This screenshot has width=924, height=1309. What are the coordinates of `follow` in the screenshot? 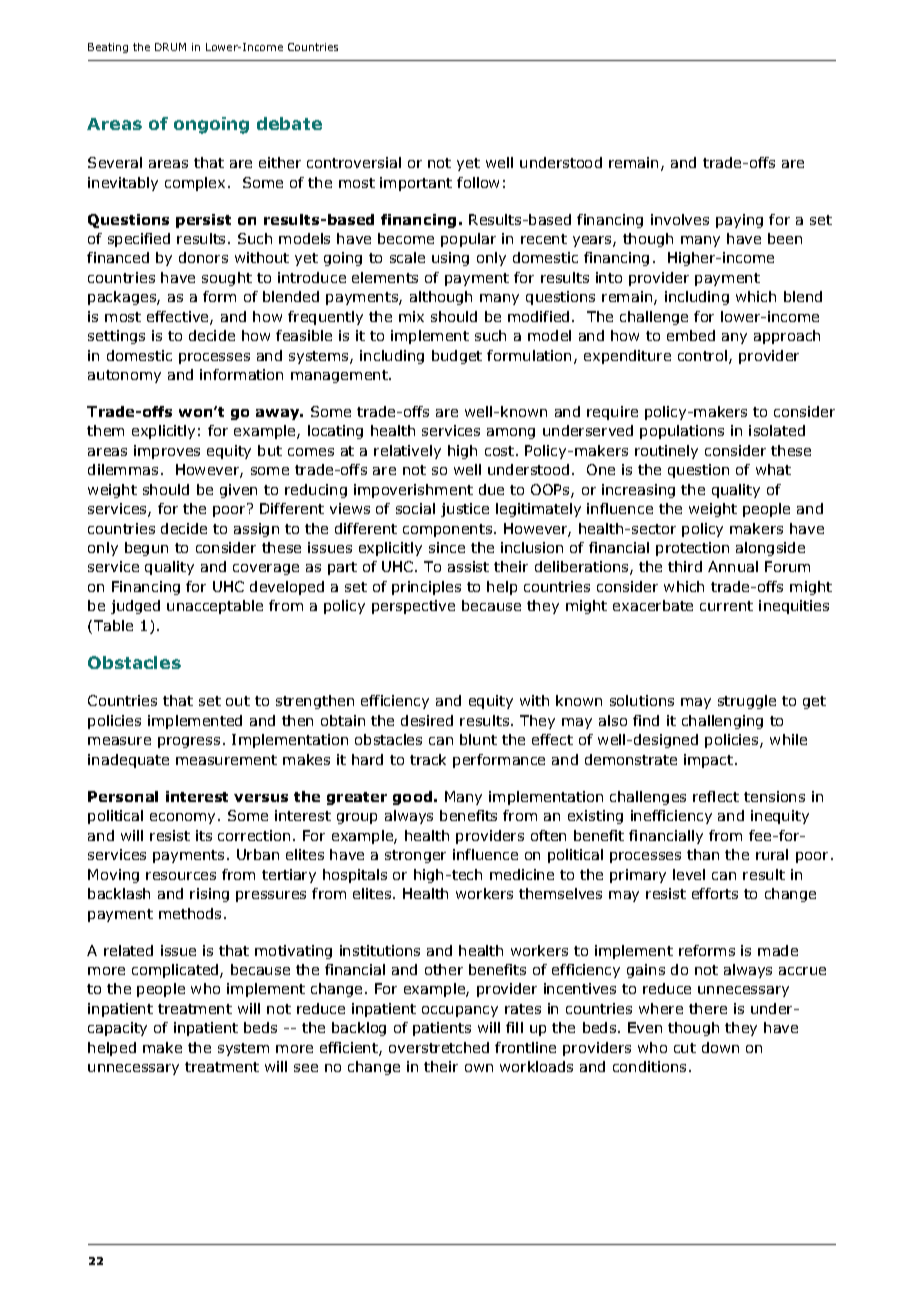 It's located at (478, 182).
